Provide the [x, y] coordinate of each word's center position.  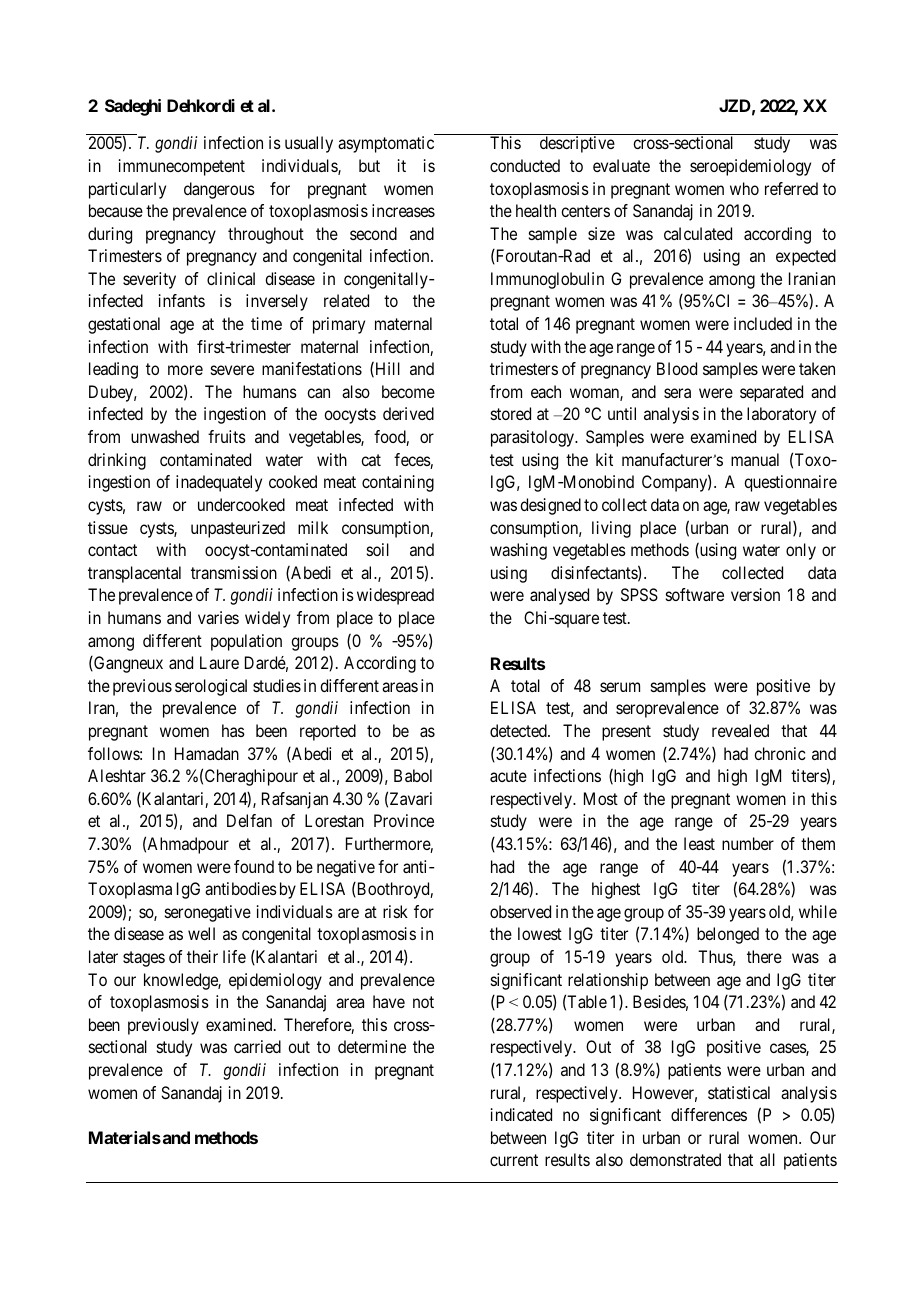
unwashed [165, 436]
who [744, 188]
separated [771, 393]
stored [511, 413]
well [201, 933]
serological [211, 687]
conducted [525, 165]
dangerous [219, 190]
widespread [395, 596]
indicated [521, 1114]
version [755, 594]
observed [520, 911]
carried [257, 1046]
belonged [728, 935]
